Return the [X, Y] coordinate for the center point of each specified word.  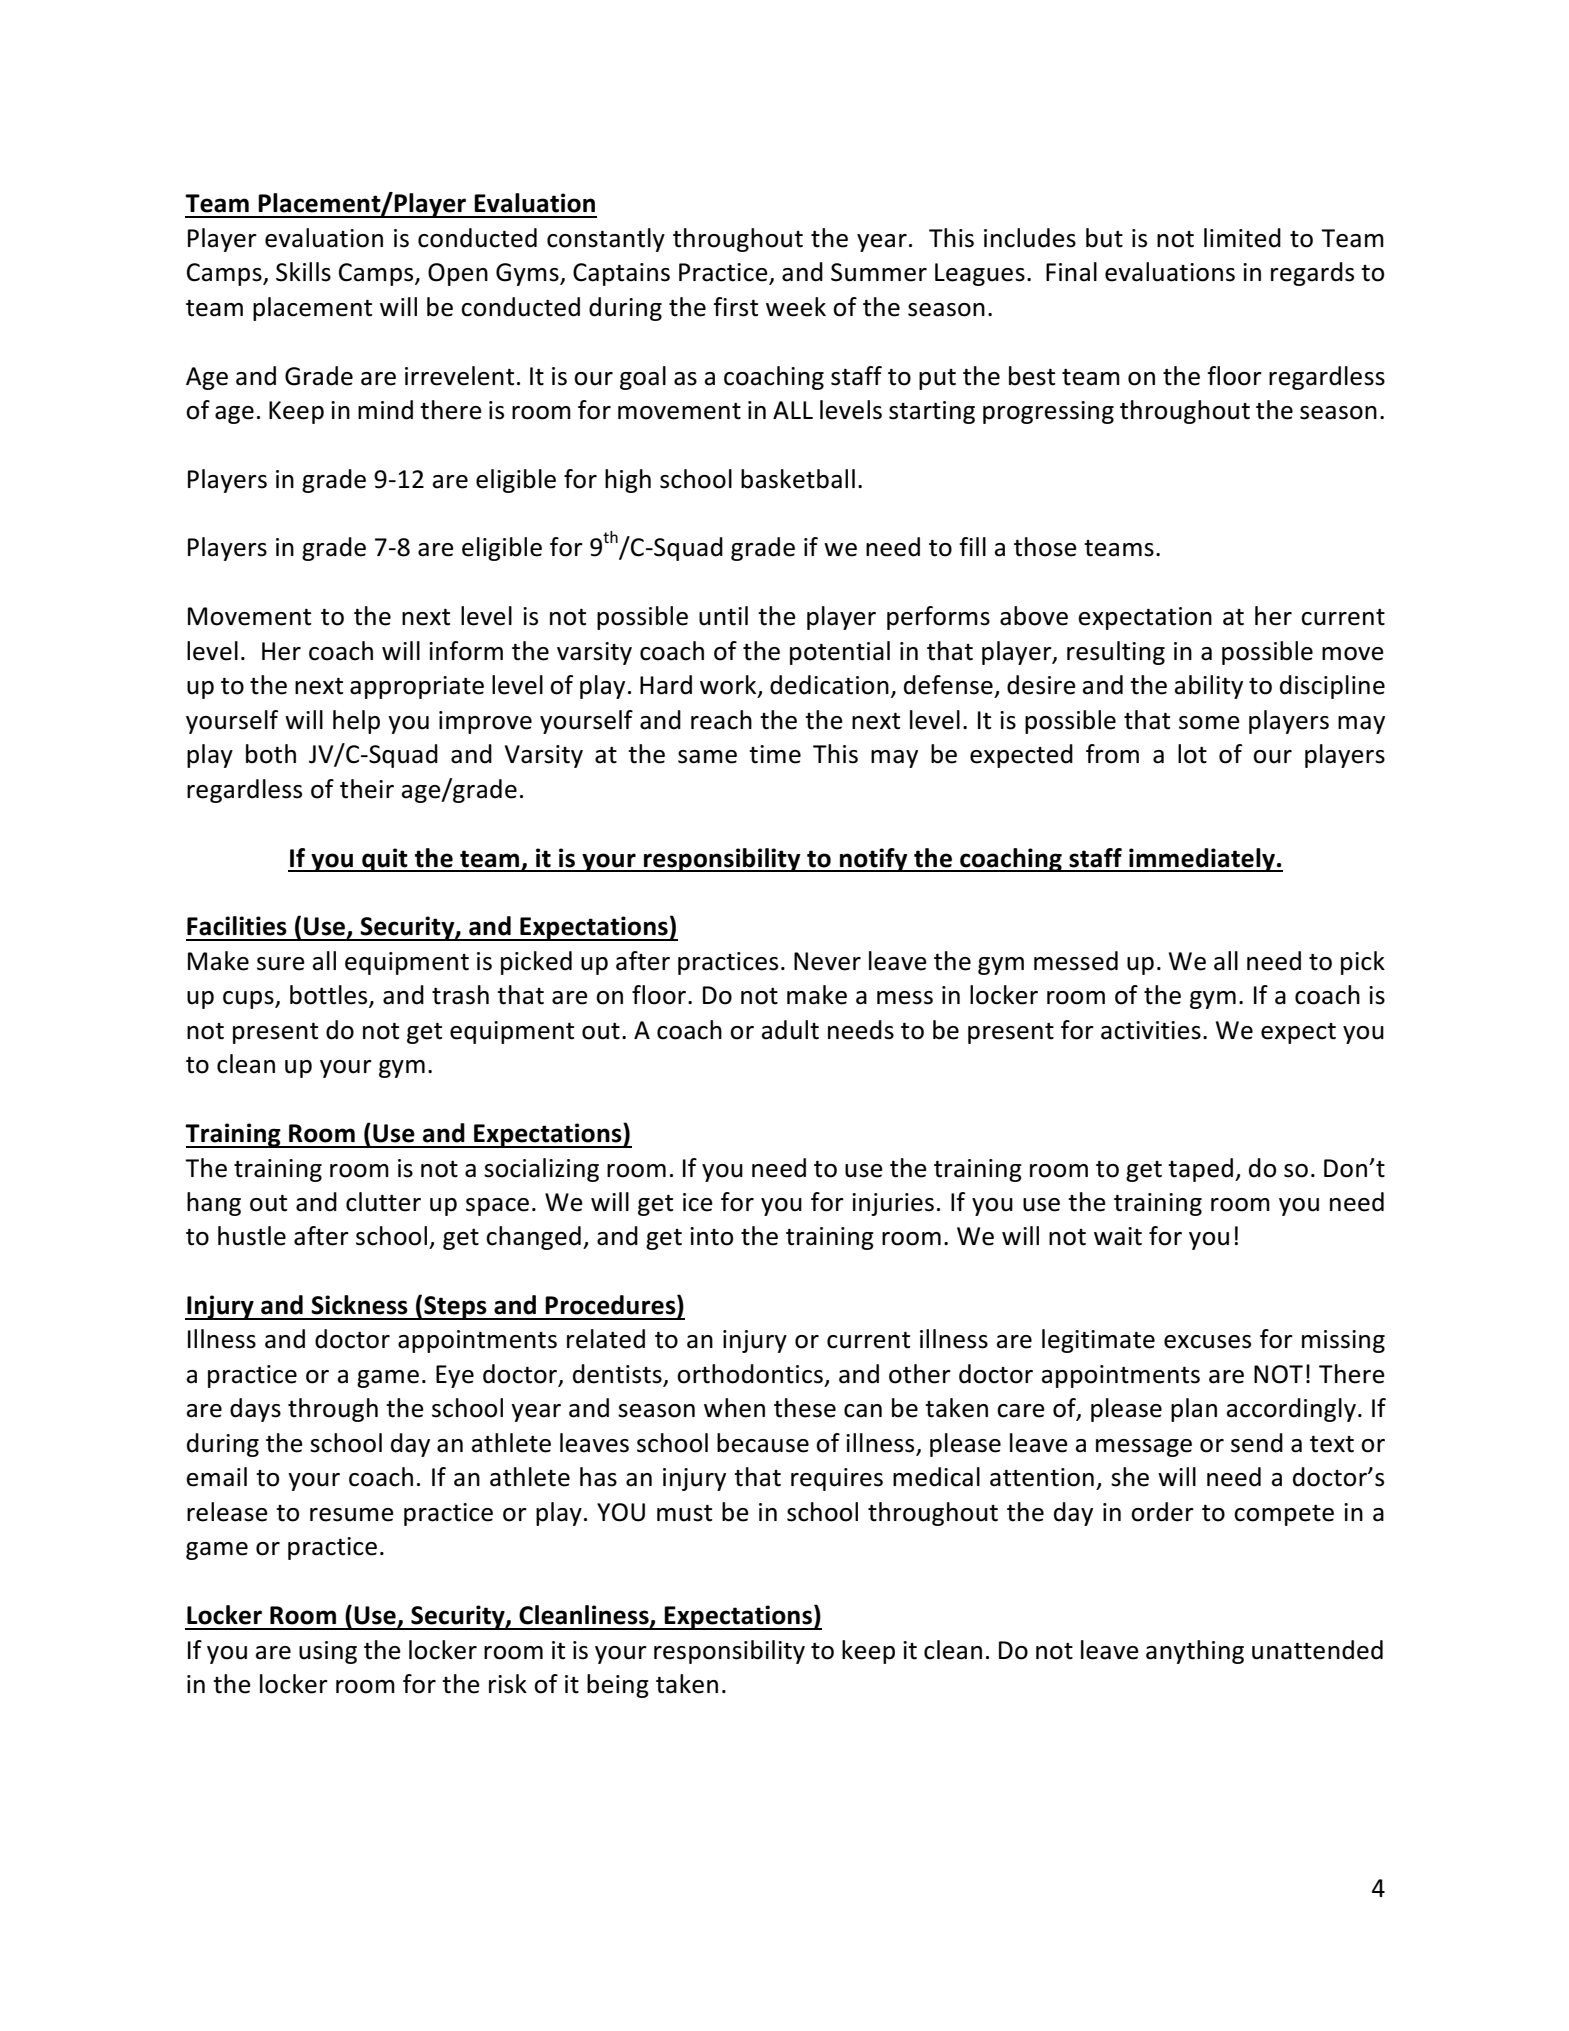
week [796, 307]
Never [827, 961]
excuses [1207, 1342]
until [723, 616]
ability [1209, 687]
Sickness [359, 1305]
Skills [303, 272]
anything [1195, 1652]
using [328, 1652]
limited [1242, 238]
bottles [330, 996]
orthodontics [750, 1374]
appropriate [417, 687]
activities [1151, 1030]
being [618, 1686]
